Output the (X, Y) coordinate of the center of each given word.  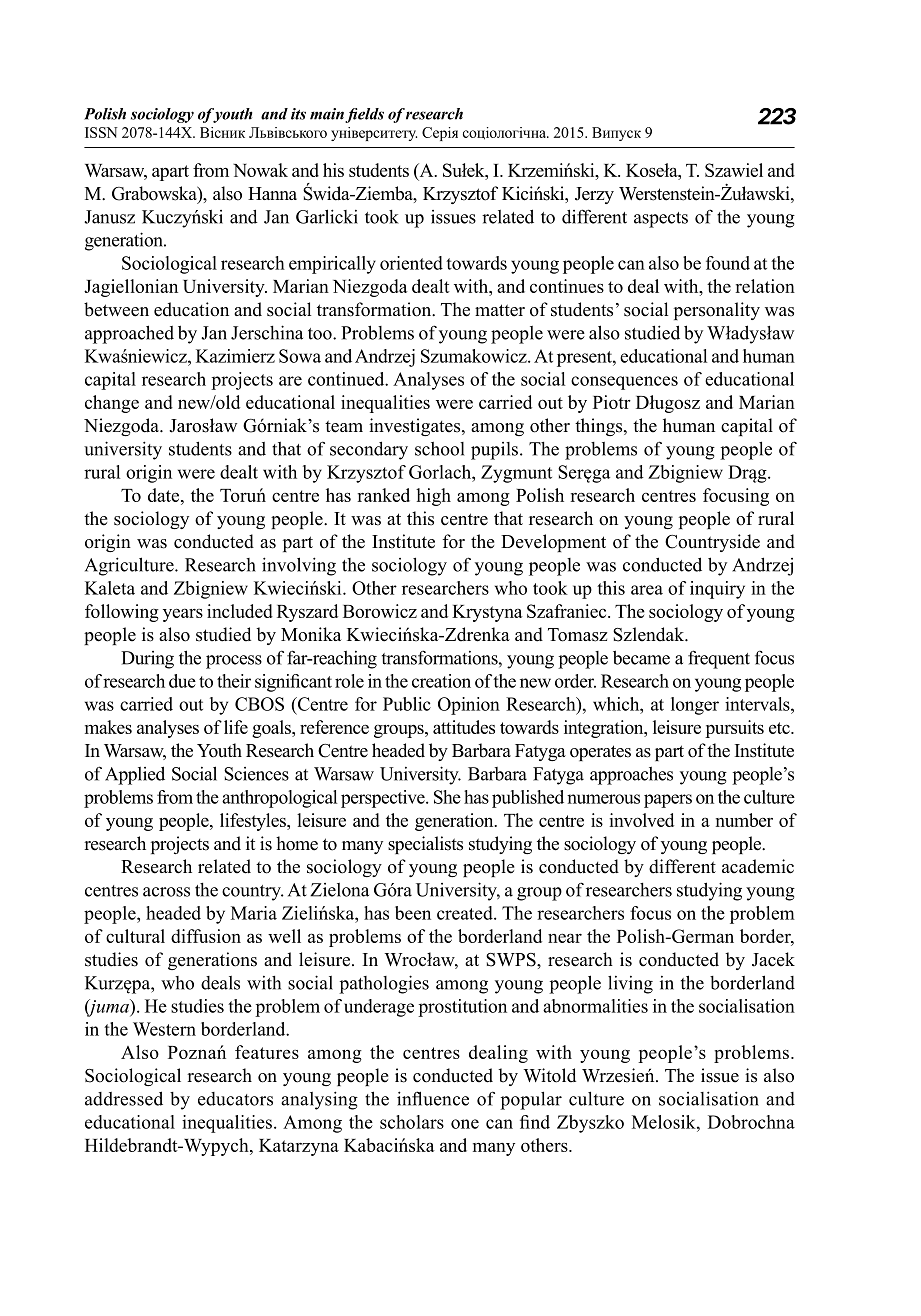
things (600, 427)
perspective (384, 799)
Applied (135, 775)
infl (409, 1098)
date (165, 495)
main (327, 114)
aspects (661, 220)
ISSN (101, 132)
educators (235, 1099)
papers (668, 801)
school (440, 449)
